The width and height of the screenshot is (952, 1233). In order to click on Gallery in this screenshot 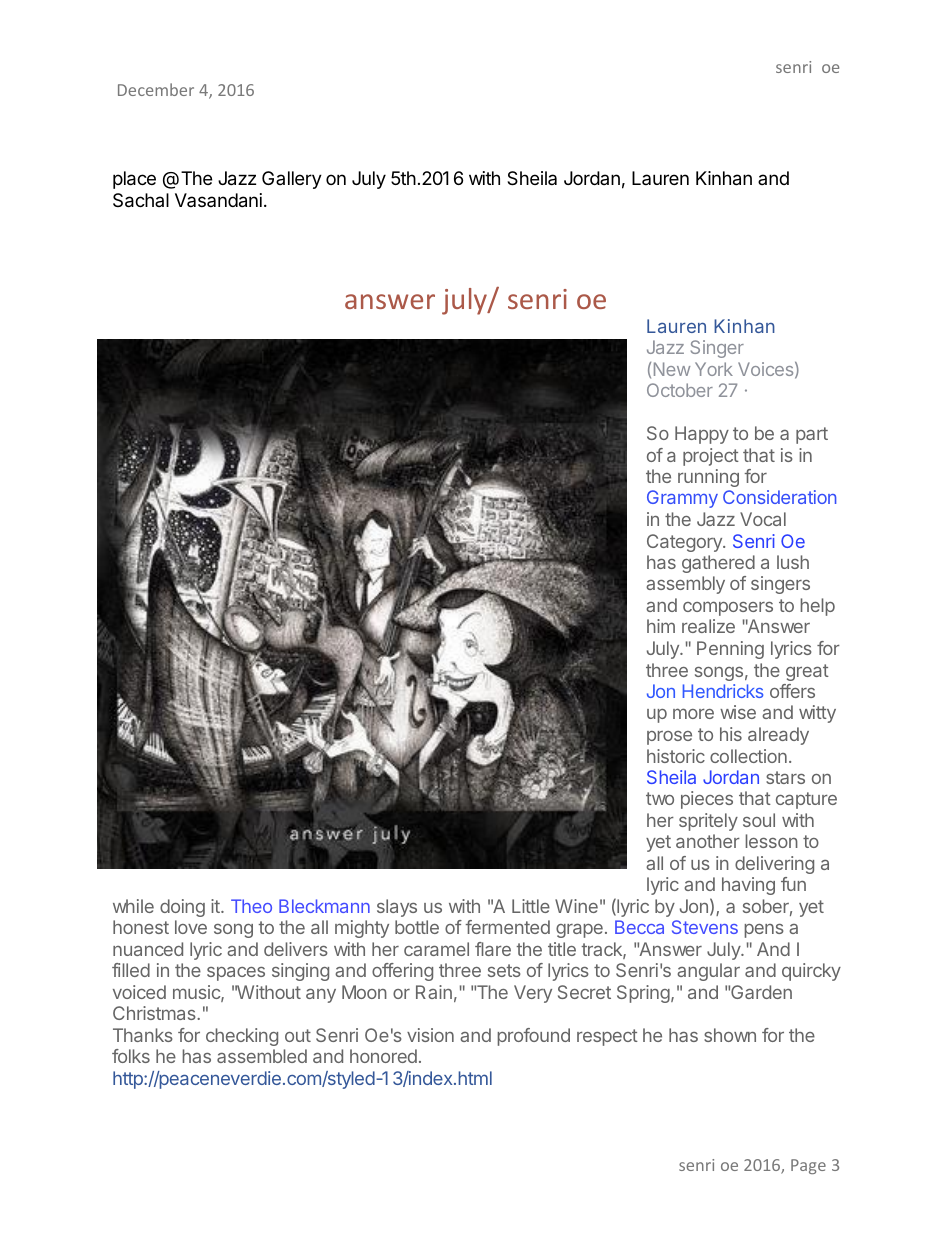, I will do `click(292, 180)`.
